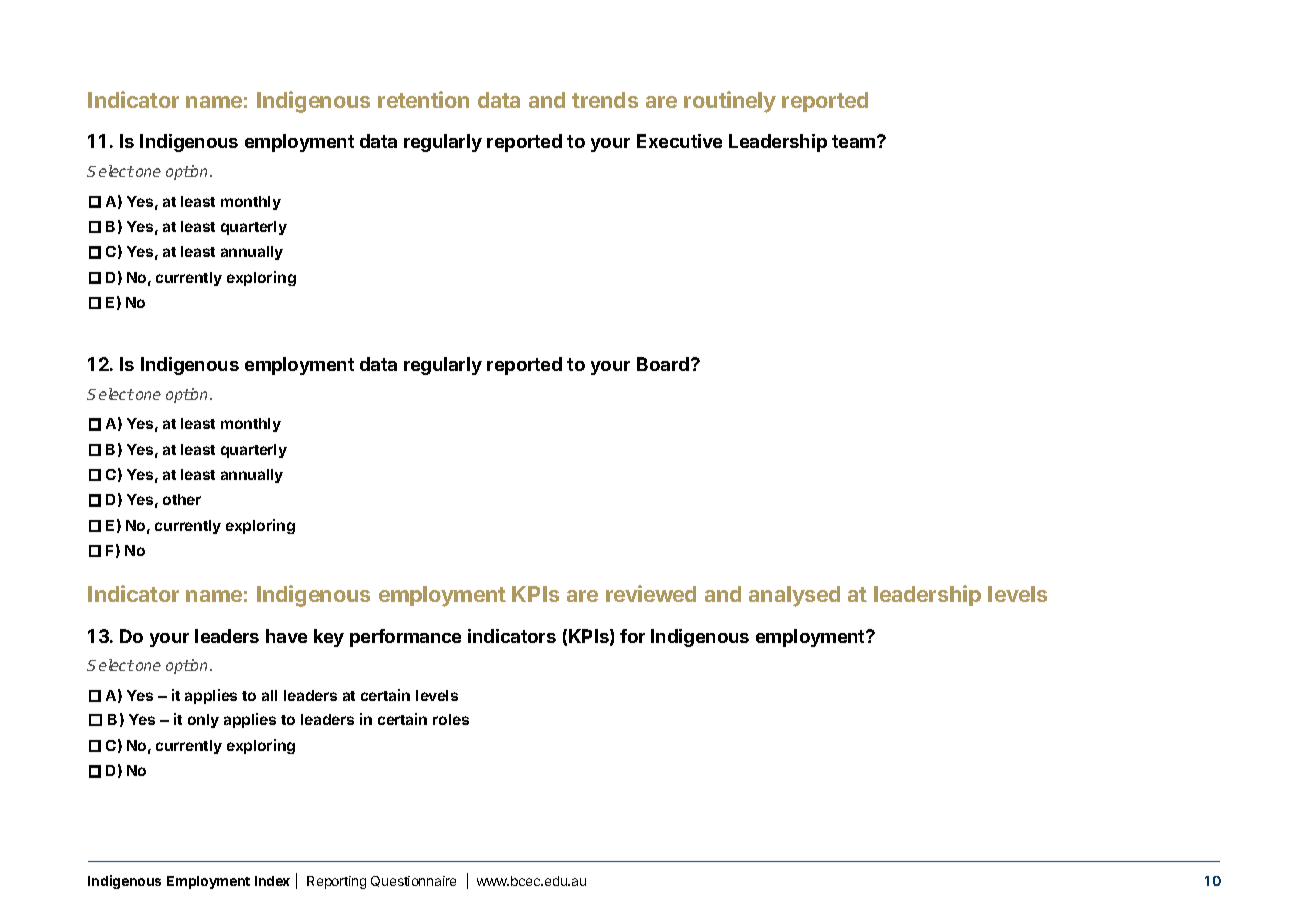 The image size is (1308, 924). What do you see at coordinates (730, 102) in the screenshot?
I see `routinely` at bounding box center [730, 102].
